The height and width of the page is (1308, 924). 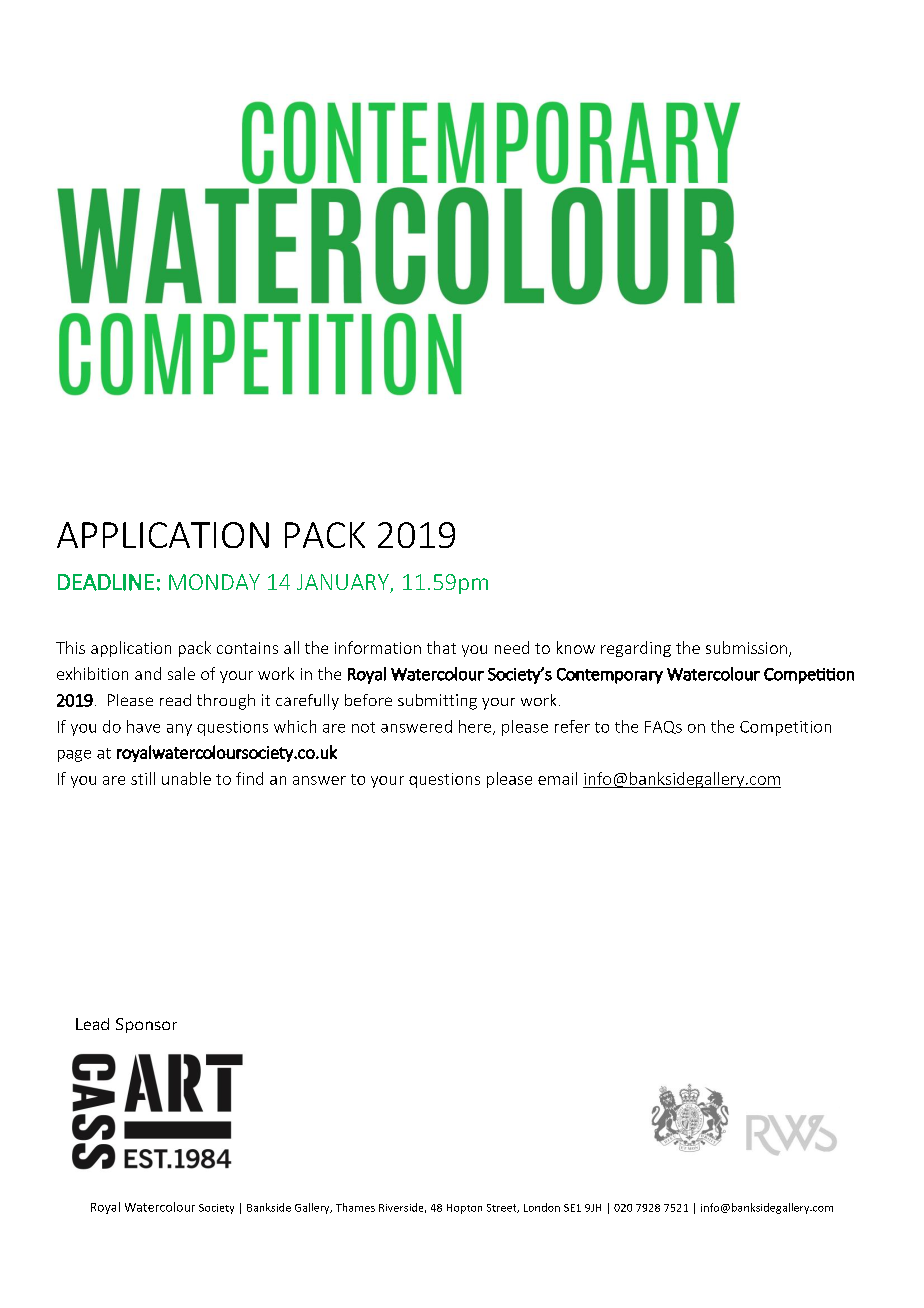 I want to click on still, so click(x=143, y=778).
